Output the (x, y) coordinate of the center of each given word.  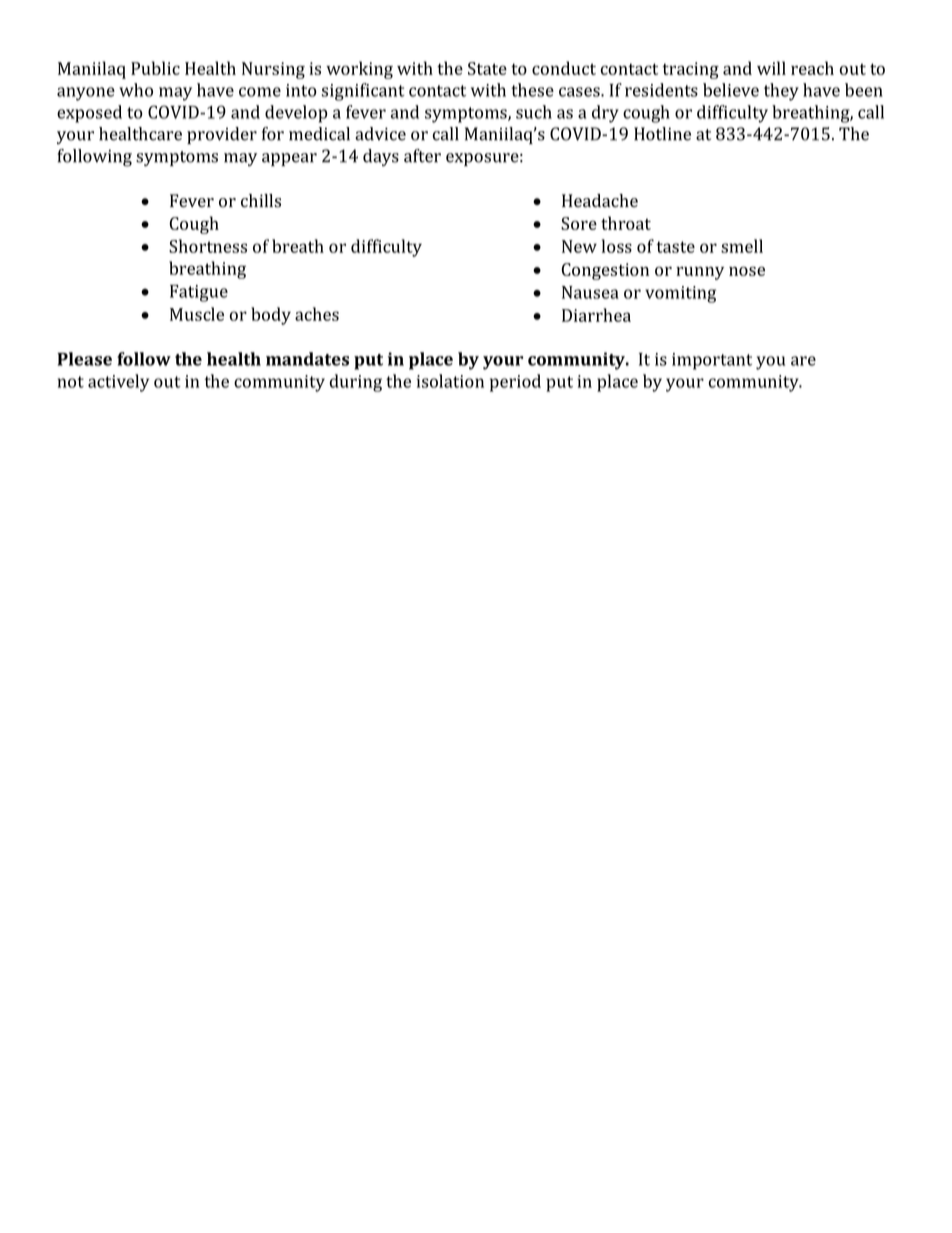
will (771, 68)
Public (155, 68)
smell (742, 246)
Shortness (208, 246)
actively (118, 383)
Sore (579, 223)
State (487, 68)
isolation (450, 381)
